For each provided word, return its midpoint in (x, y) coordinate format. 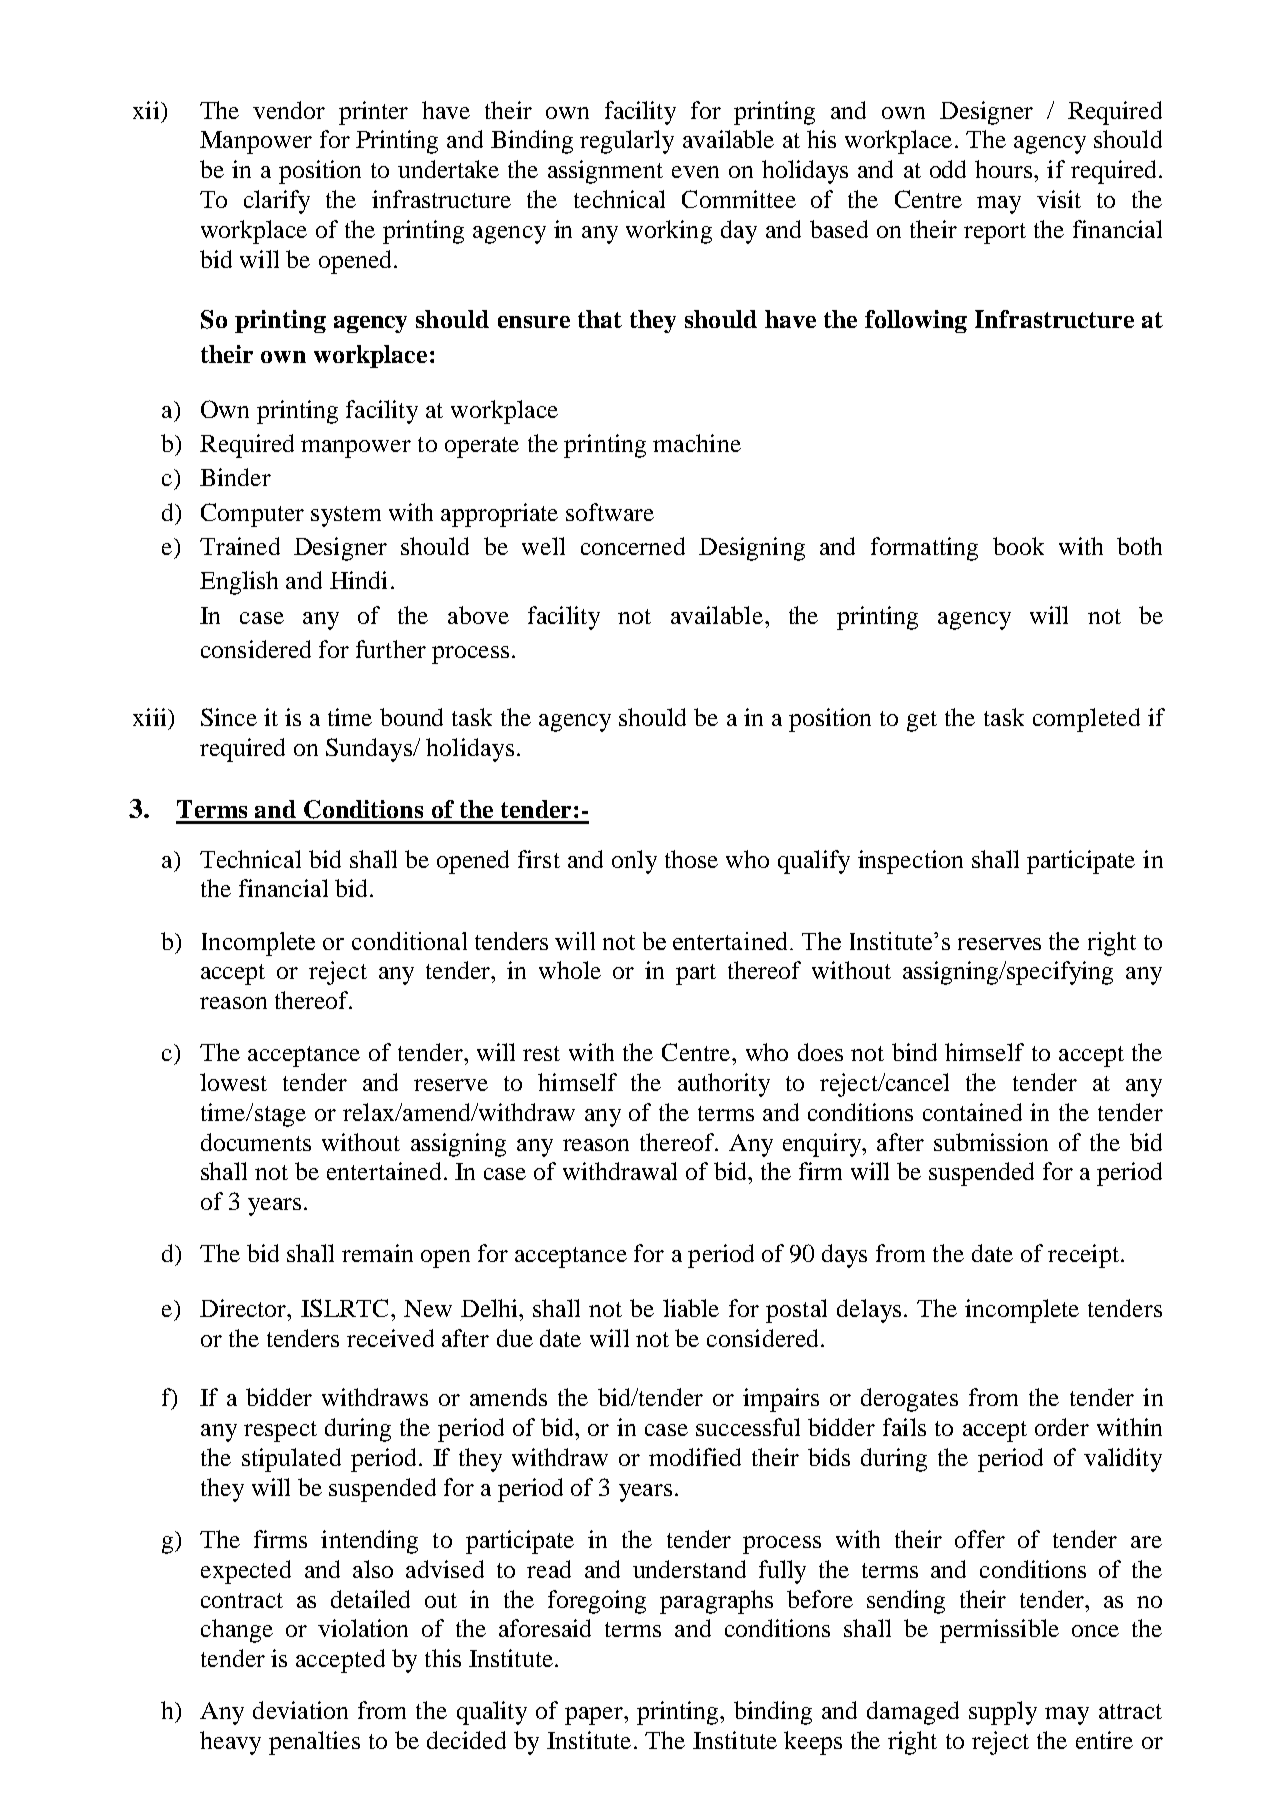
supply (1003, 1713)
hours (1005, 169)
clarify (277, 202)
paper (595, 1716)
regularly (627, 142)
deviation (300, 1710)
